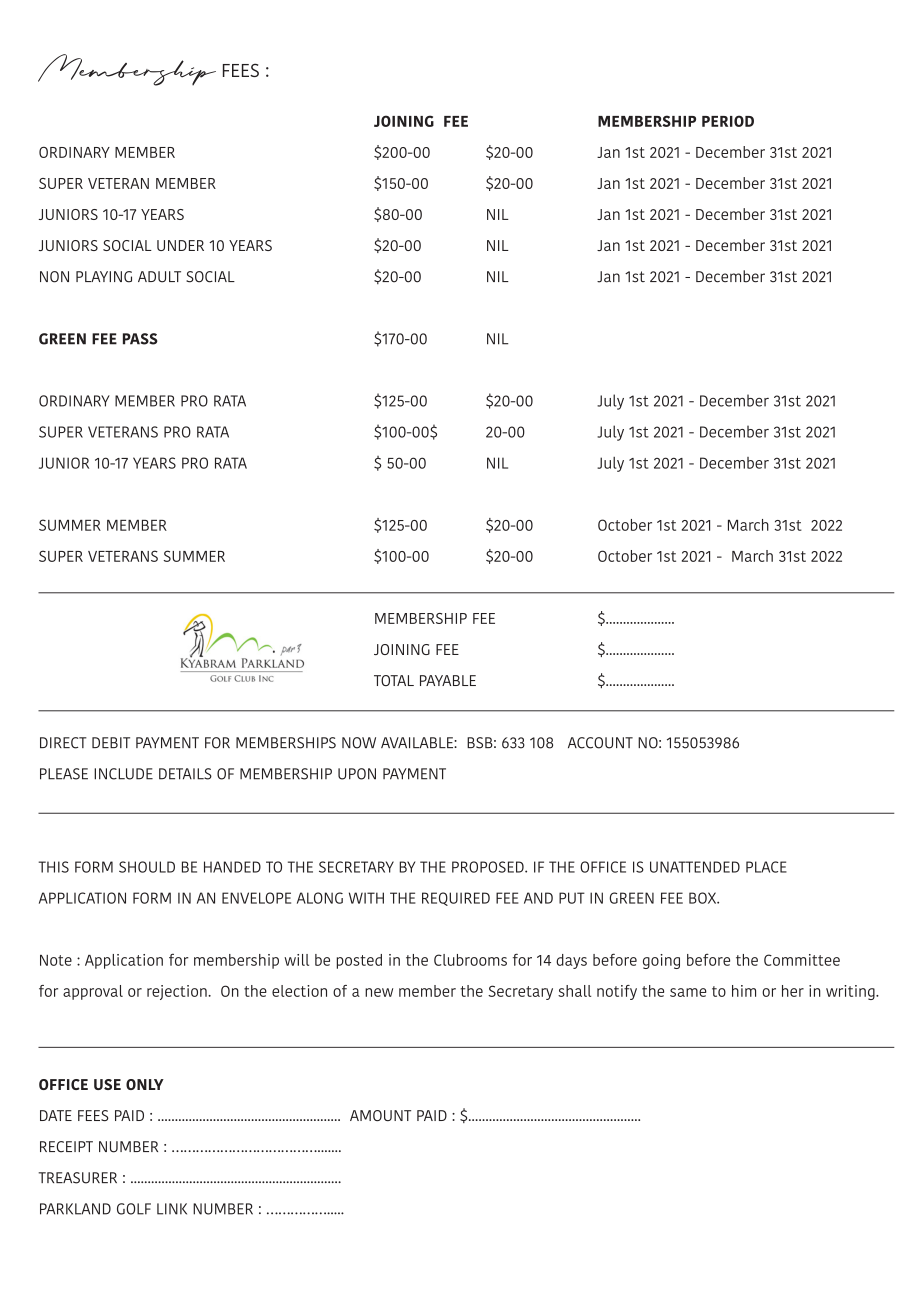 This screenshot has height=1308, width=924. Describe the element at coordinates (728, 121) in the screenshot. I see `PERIOD` at that location.
